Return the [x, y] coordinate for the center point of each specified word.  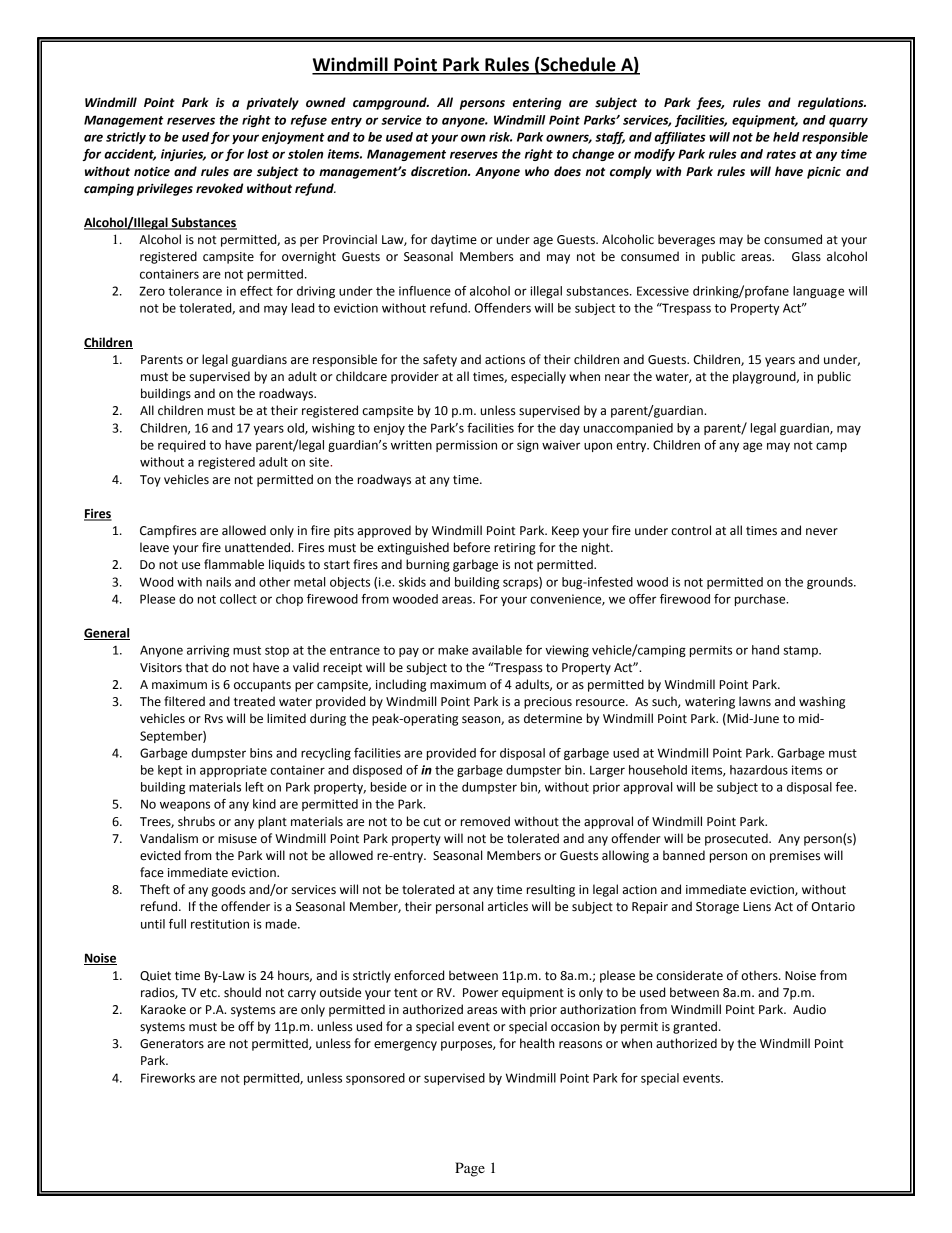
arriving [208, 651]
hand [765, 650]
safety [440, 360]
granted [695, 1027]
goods [229, 890]
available [497, 650]
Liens [757, 907]
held [786, 137]
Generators [172, 1044]
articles [508, 906]
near [617, 378]
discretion [440, 171]
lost [258, 154]
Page [470, 1169]
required [181, 446]
